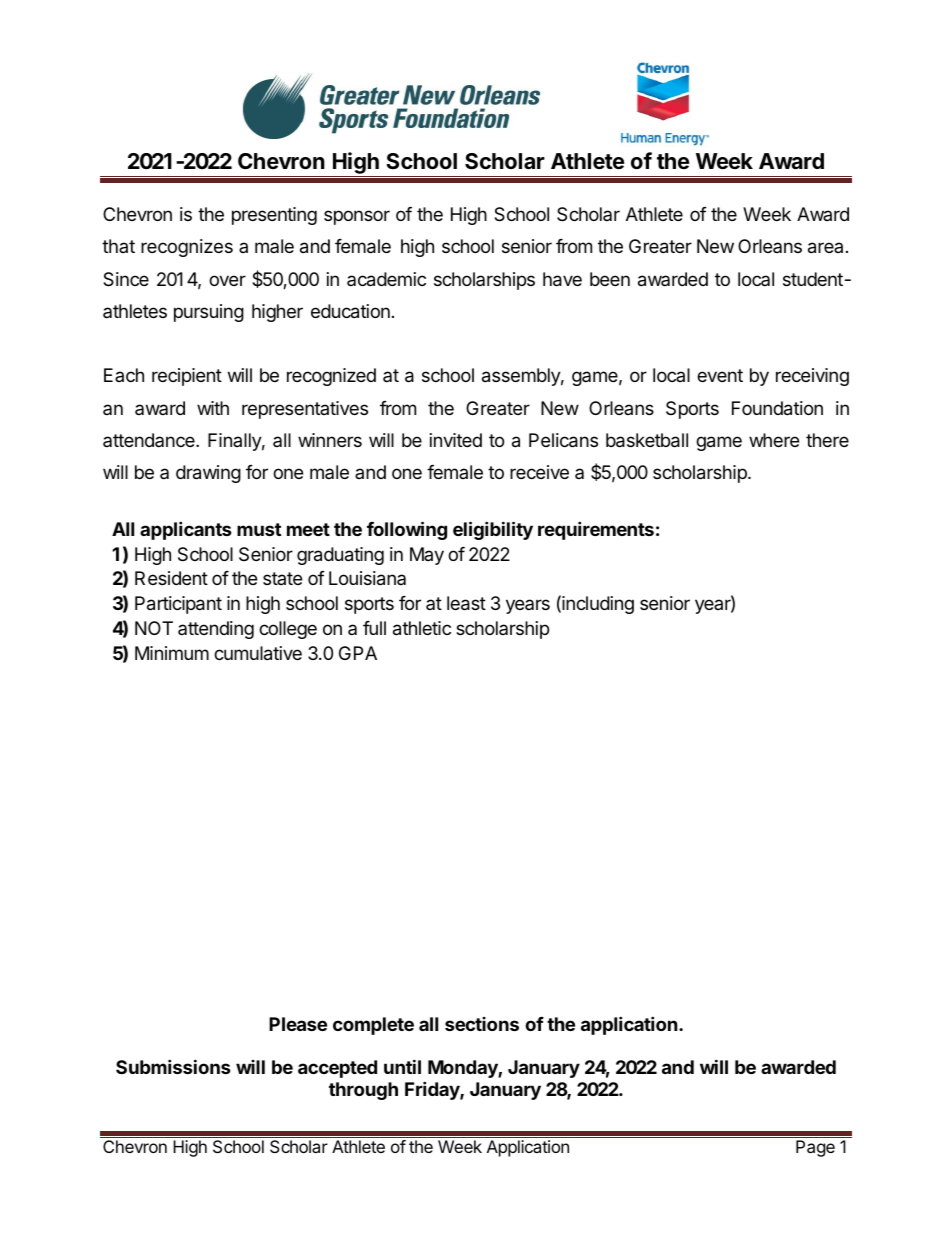  I want to click on requirements, so click(596, 530).
